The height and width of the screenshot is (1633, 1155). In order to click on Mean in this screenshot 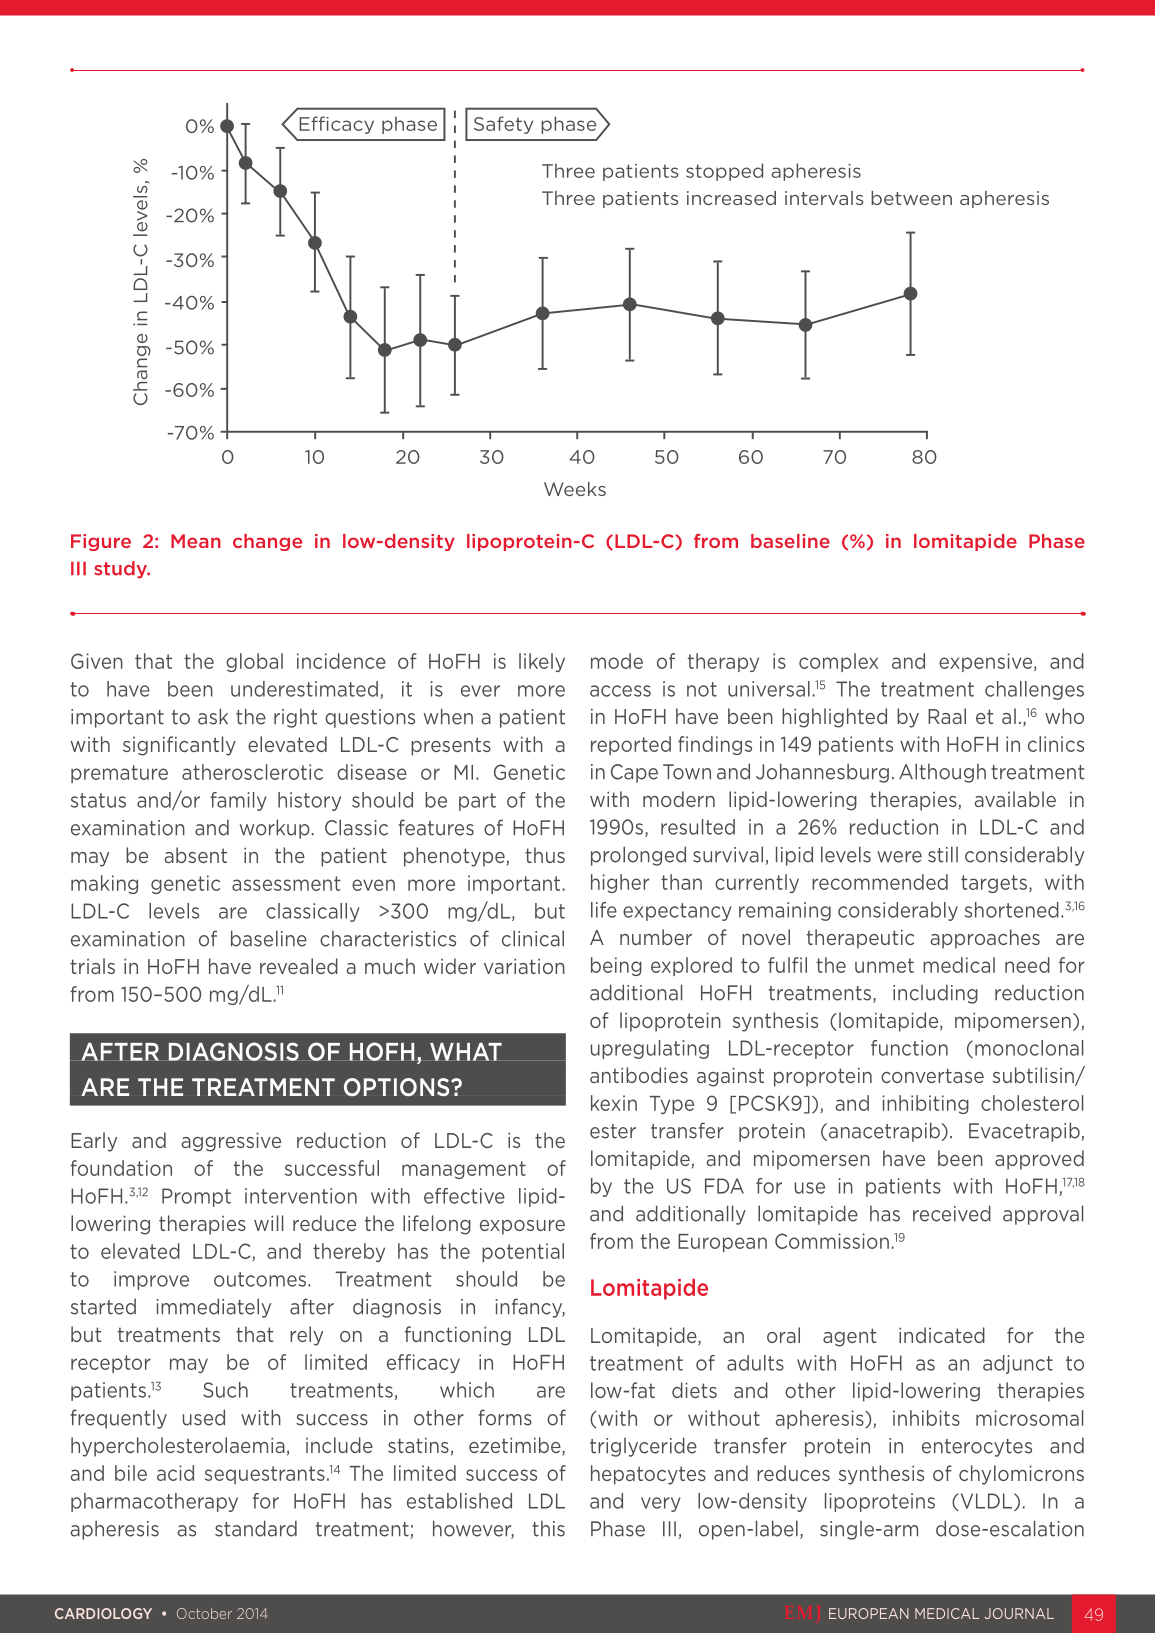, I will do `click(196, 541)`.
